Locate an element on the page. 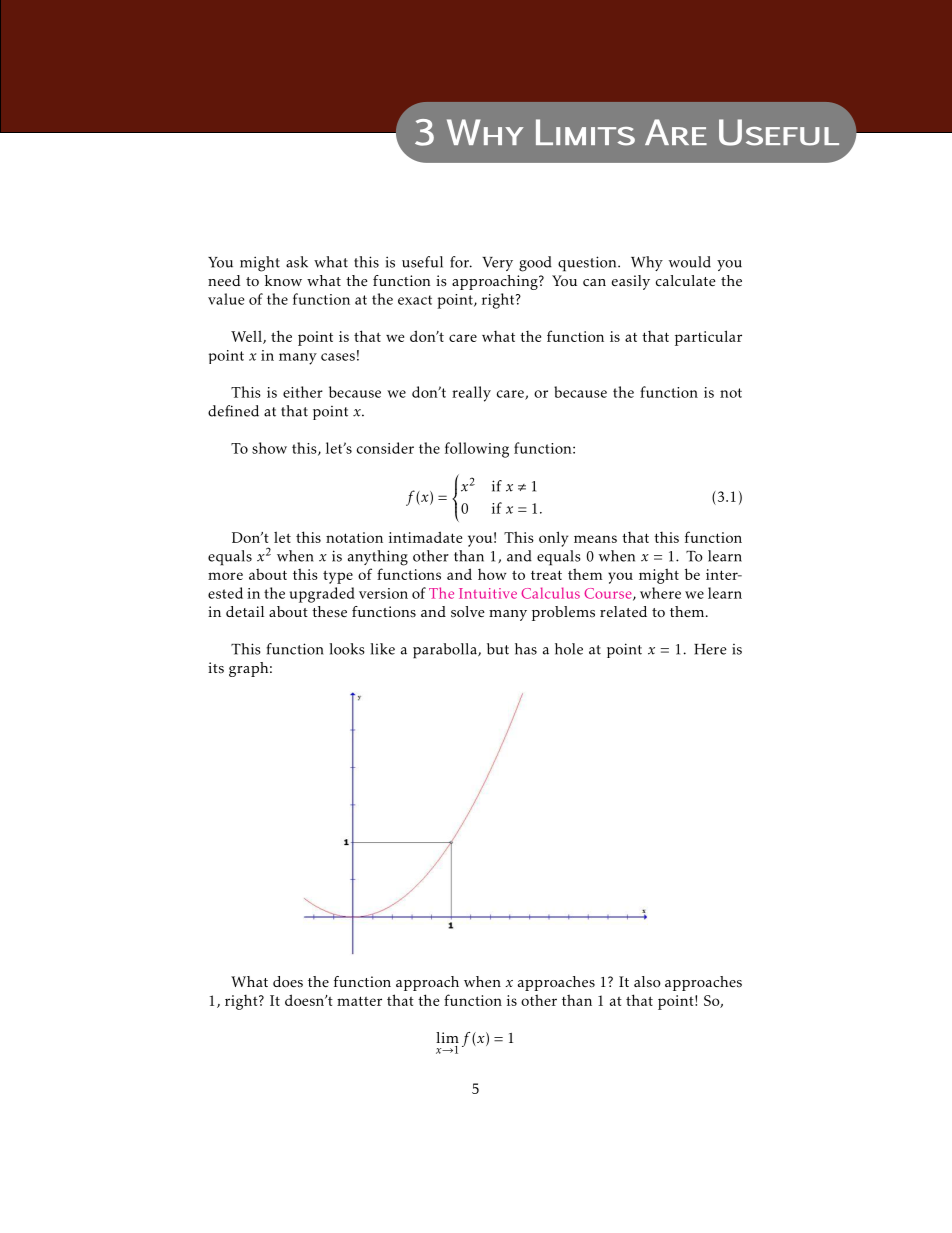 Image resolution: width=952 pixels, height=1233 pixels. also is located at coordinates (647, 982).
